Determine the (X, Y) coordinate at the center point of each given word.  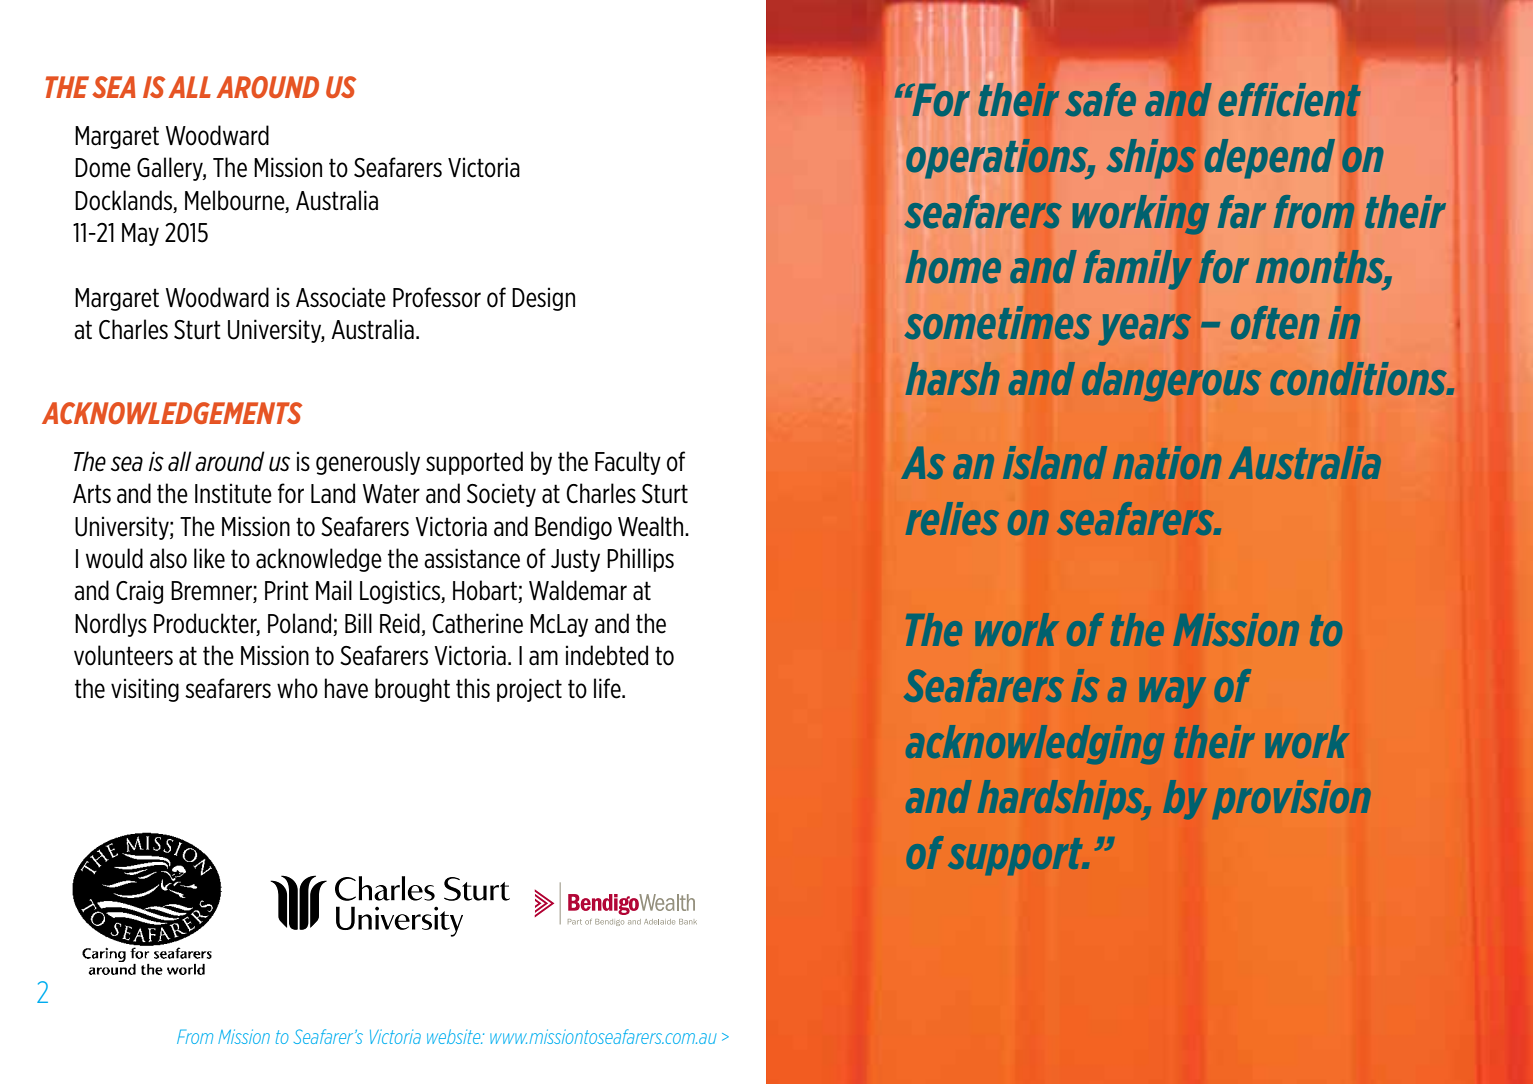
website (454, 1036)
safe (1100, 99)
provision (1291, 799)
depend (1269, 159)
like (209, 558)
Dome (103, 168)
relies (952, 518)
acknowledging (1035, 744)
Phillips (640, 560)
